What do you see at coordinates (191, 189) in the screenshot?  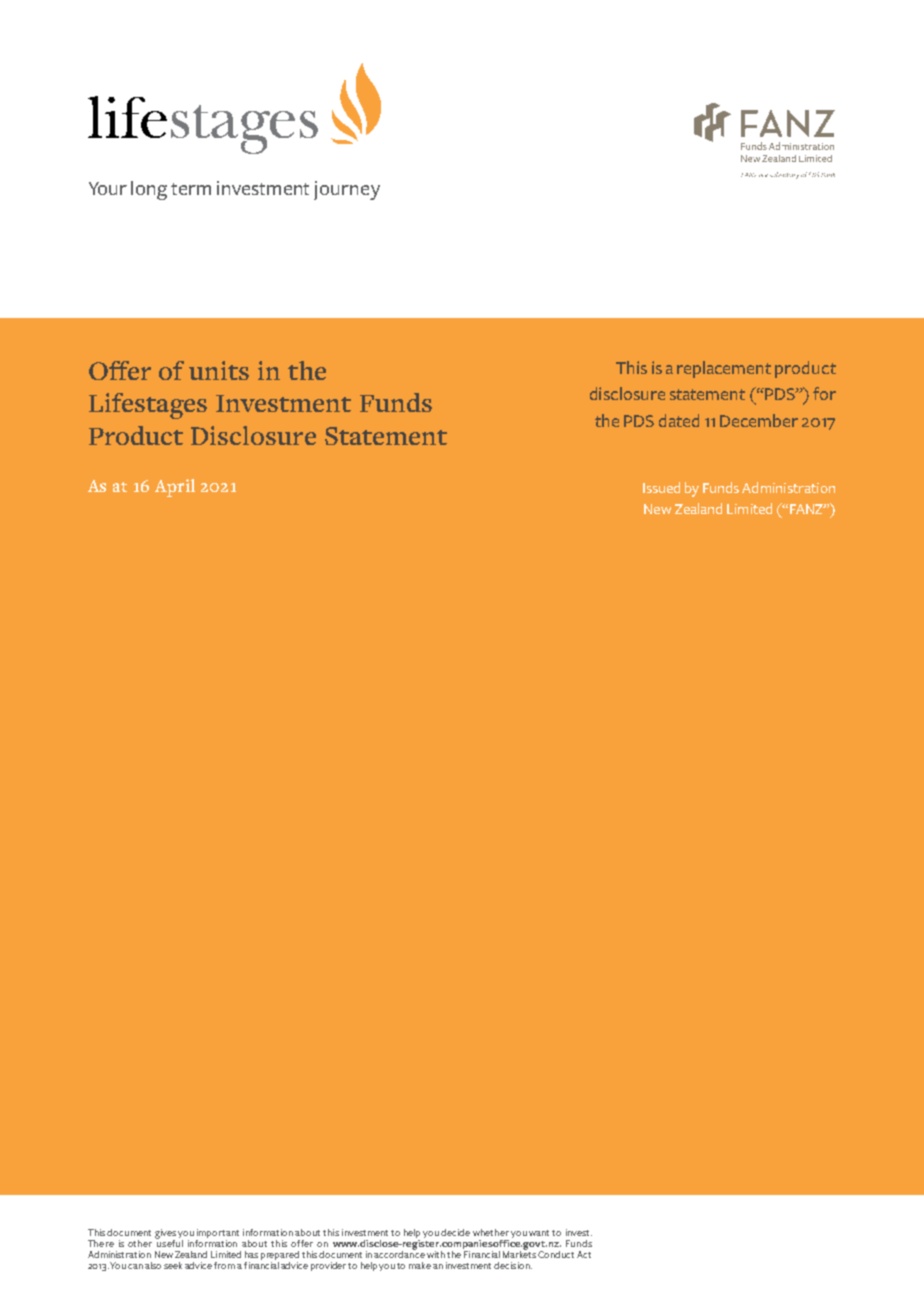 I see `term` at bounding box center [191, 189].
